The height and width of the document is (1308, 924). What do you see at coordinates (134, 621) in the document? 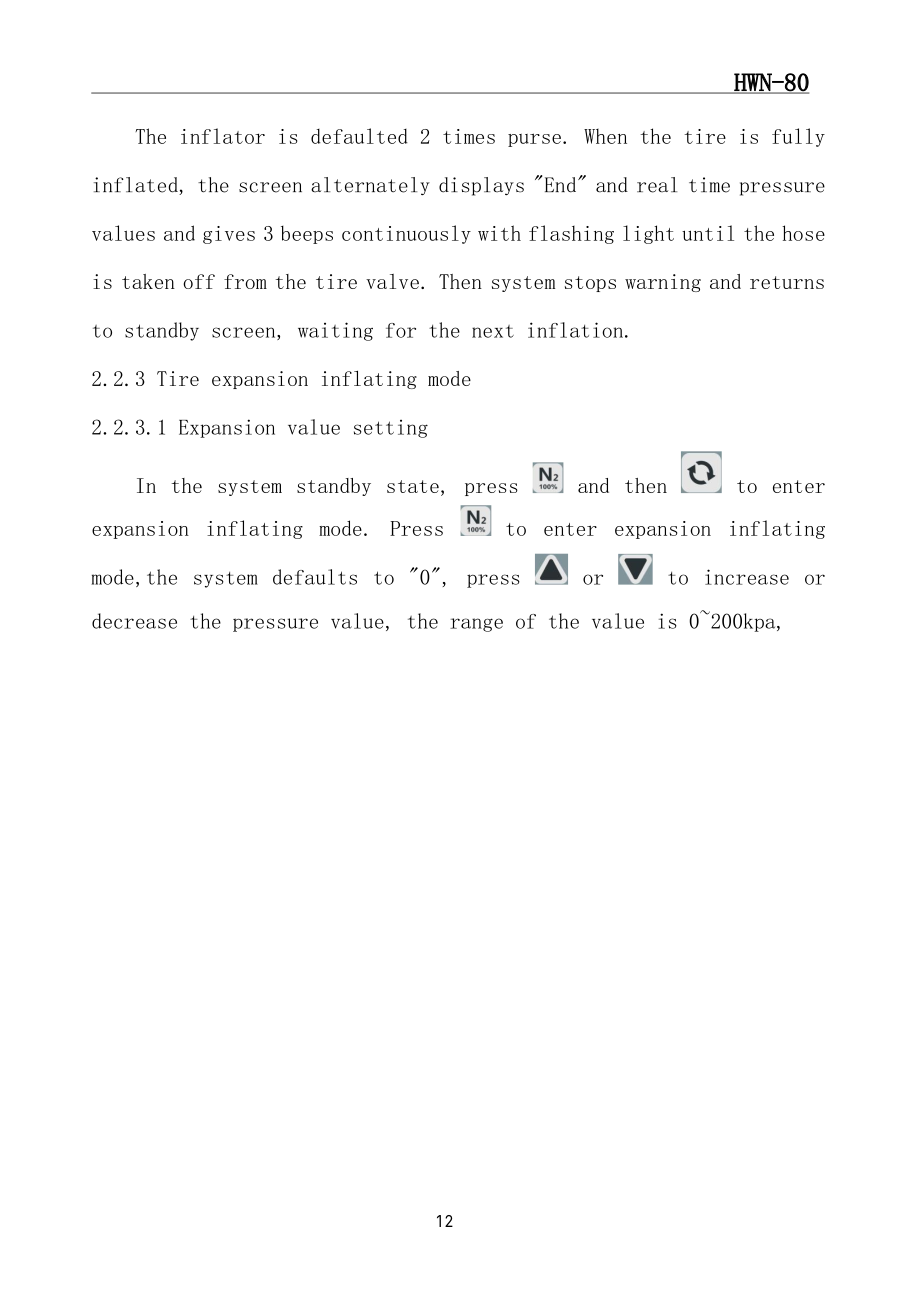
I see `decrease` at bounding box center [134, 621].
